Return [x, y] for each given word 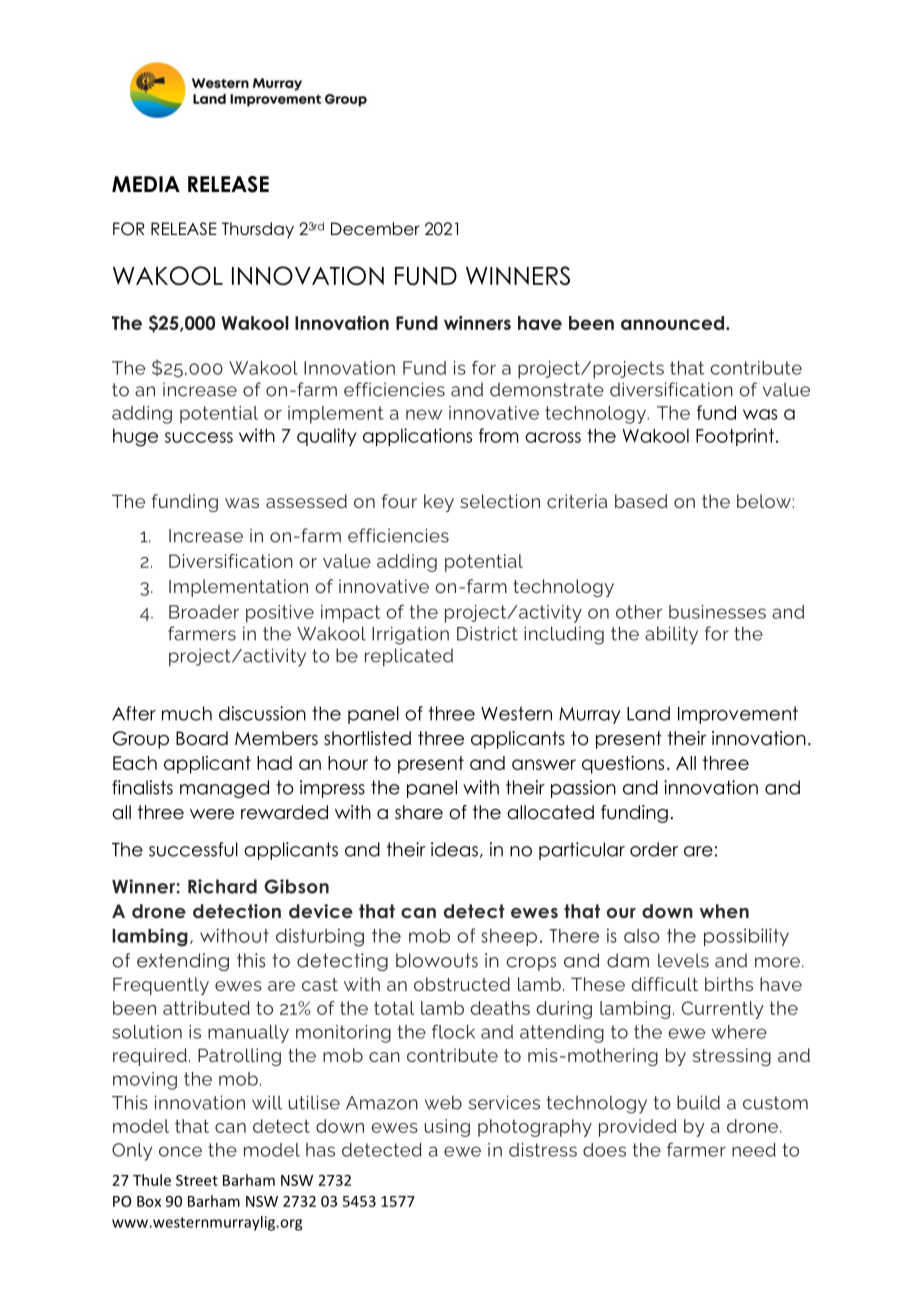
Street [197, 1180]
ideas [454, 849]
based [641, 501]
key [439, 503]
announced [674, 323]
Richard [222, 886]
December [375, 229]
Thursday [258, 230]
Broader [204, 612]
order [654, 849]
